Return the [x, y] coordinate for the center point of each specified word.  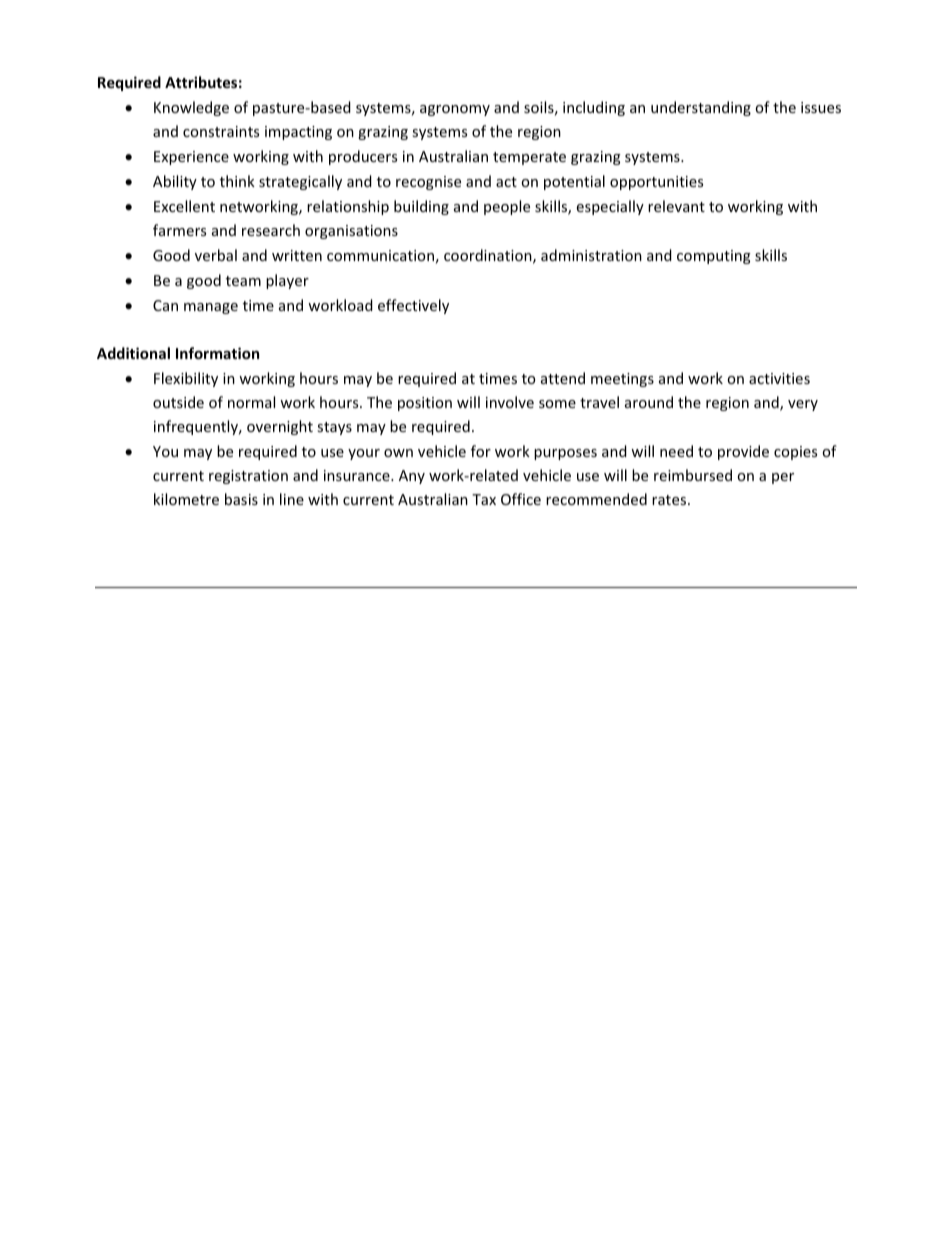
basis [241, 499]
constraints [221, 131]
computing [714, 257]
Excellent [184, 206]
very [803, 405]
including [594, 108]
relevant [676, 206]
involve [510, 402]
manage [211, 308]
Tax [484, 499]
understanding [701, 108]
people [507, 207]
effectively [413, 306]
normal [251, 402]
